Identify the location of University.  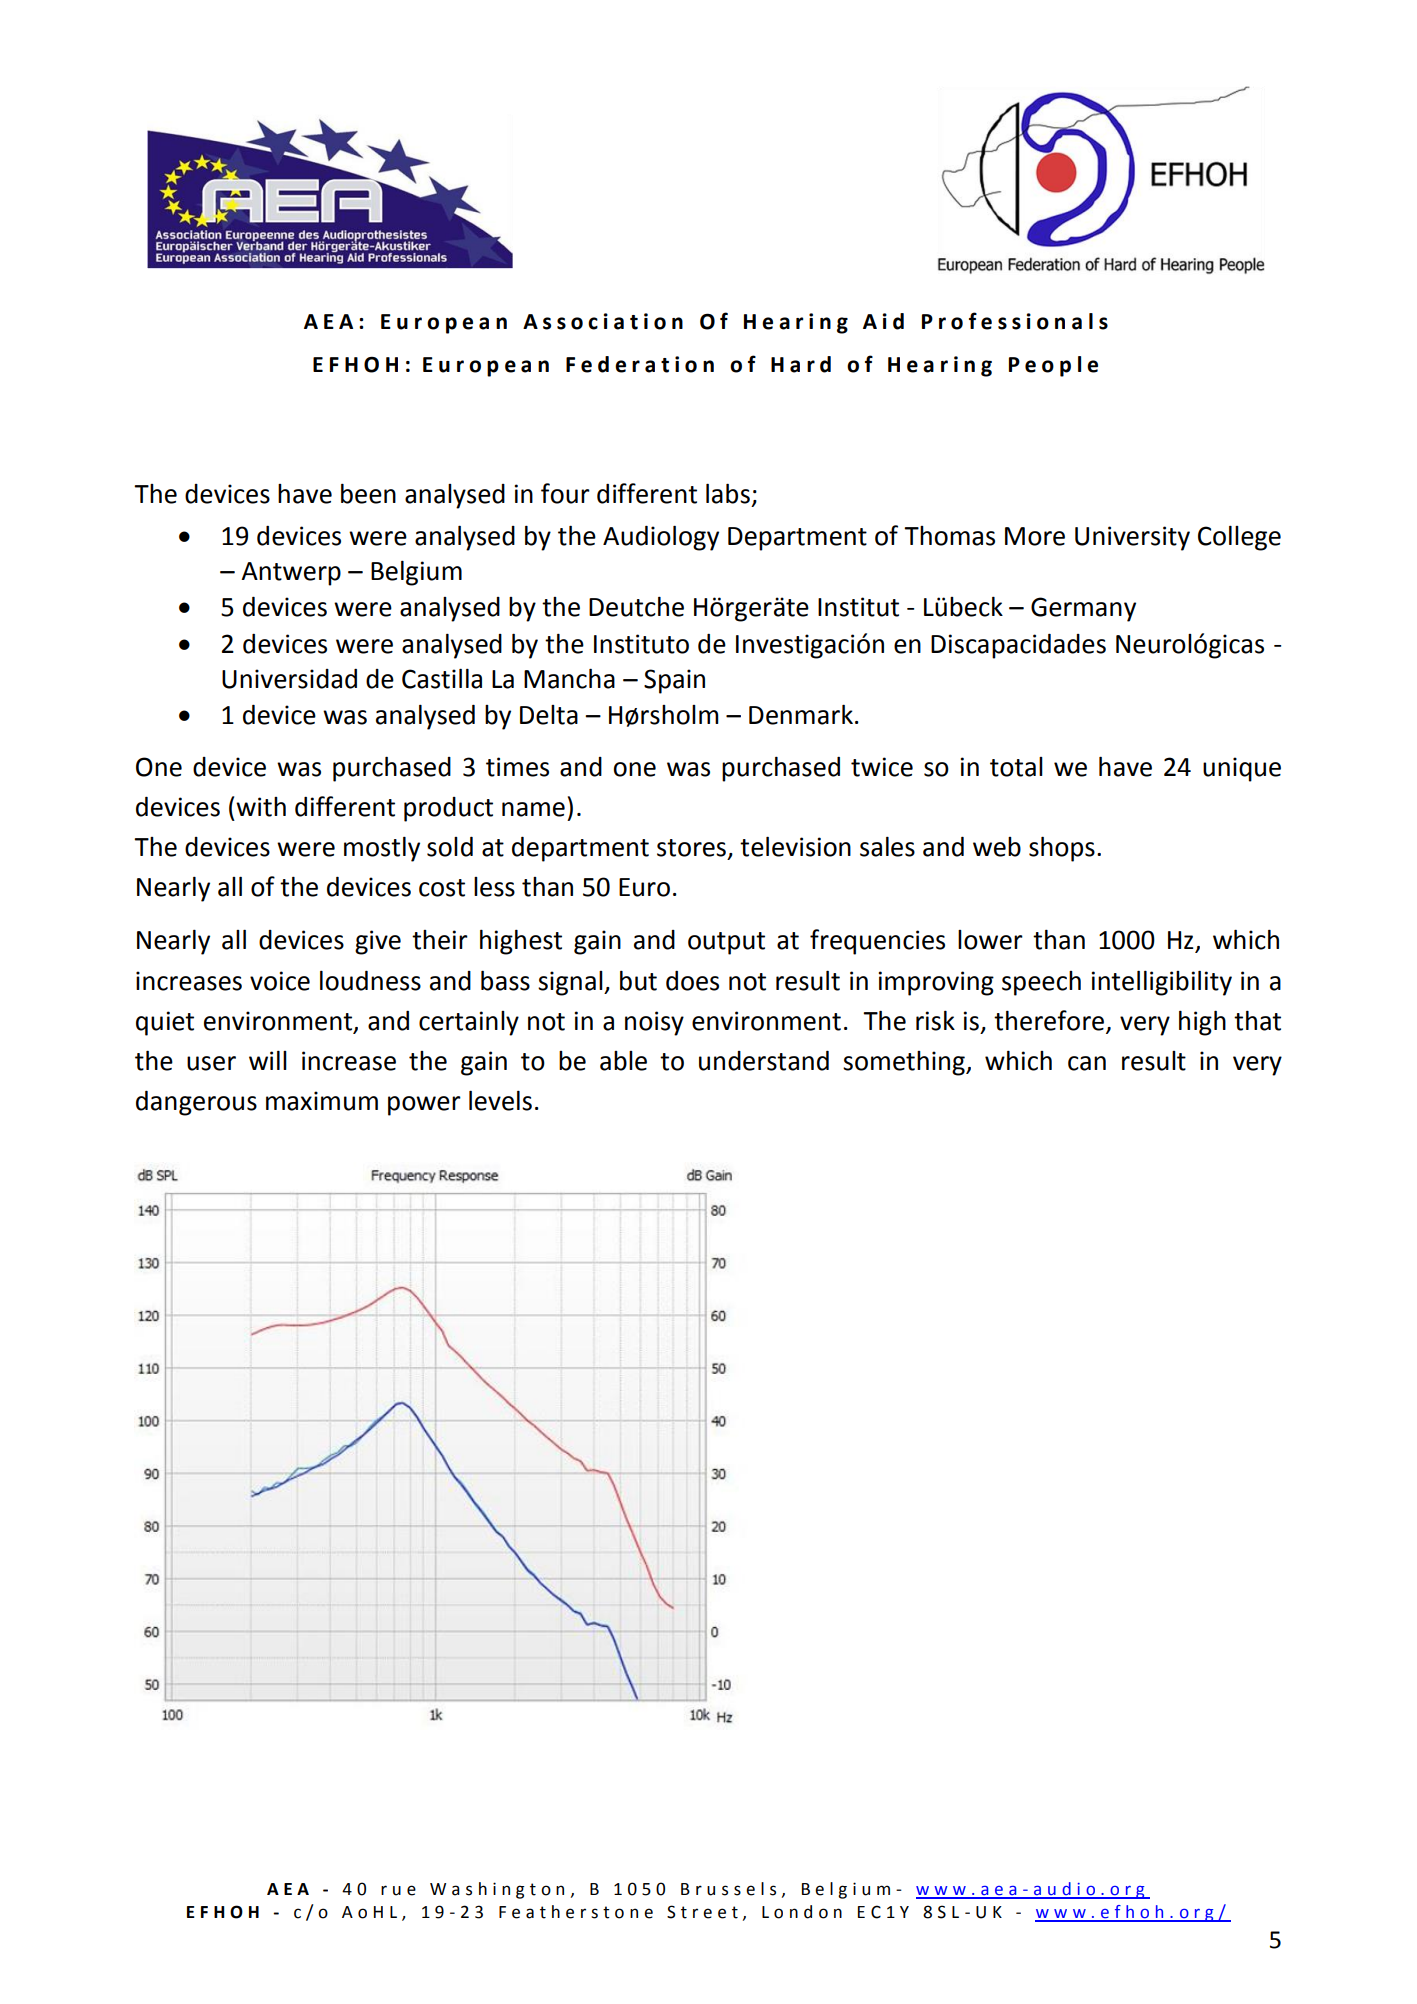
(1132, 538).
